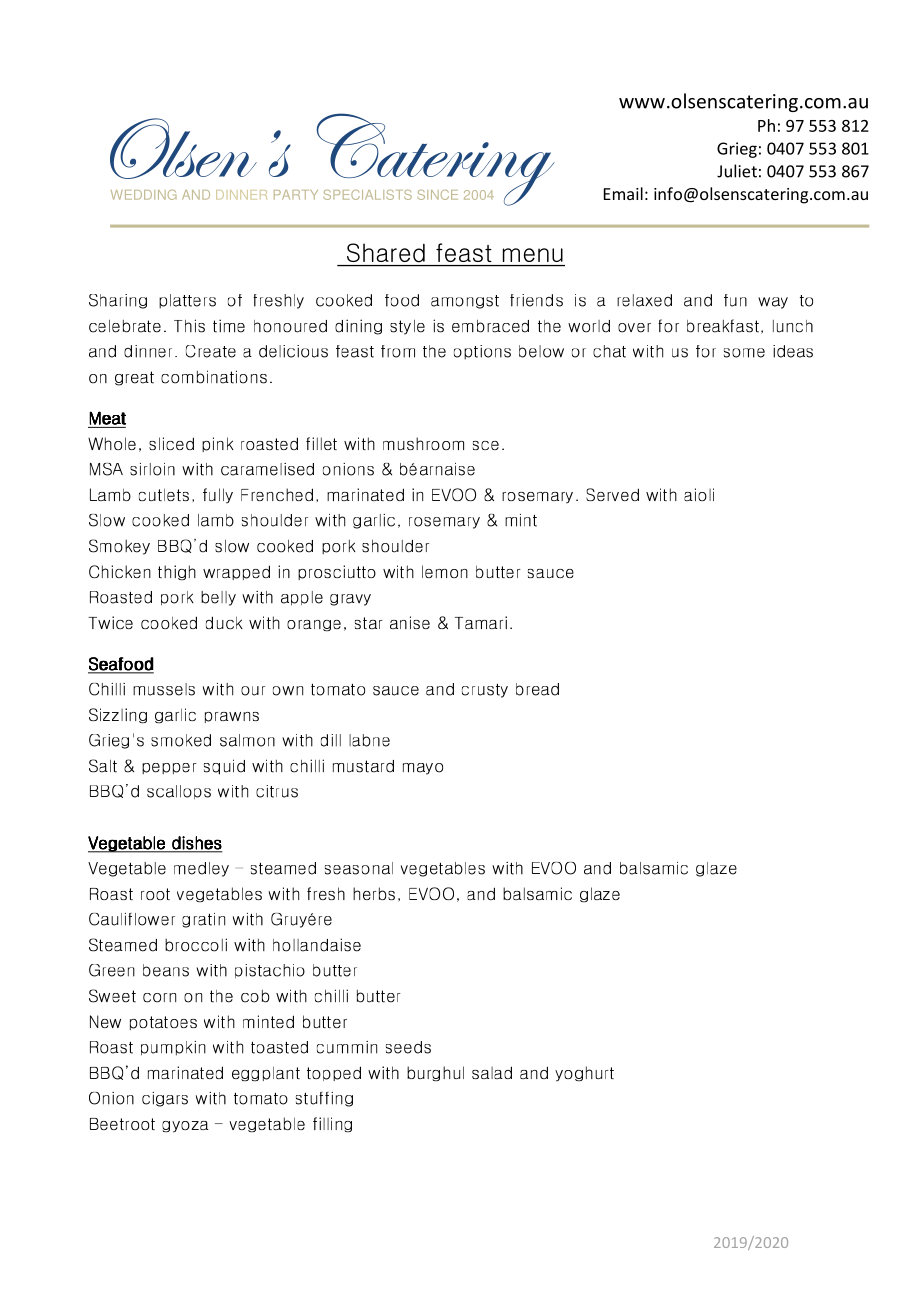  What do you see at coordinates (165, 1099) in the image?
I see `cigars` at bounding box center [165, 1099].
